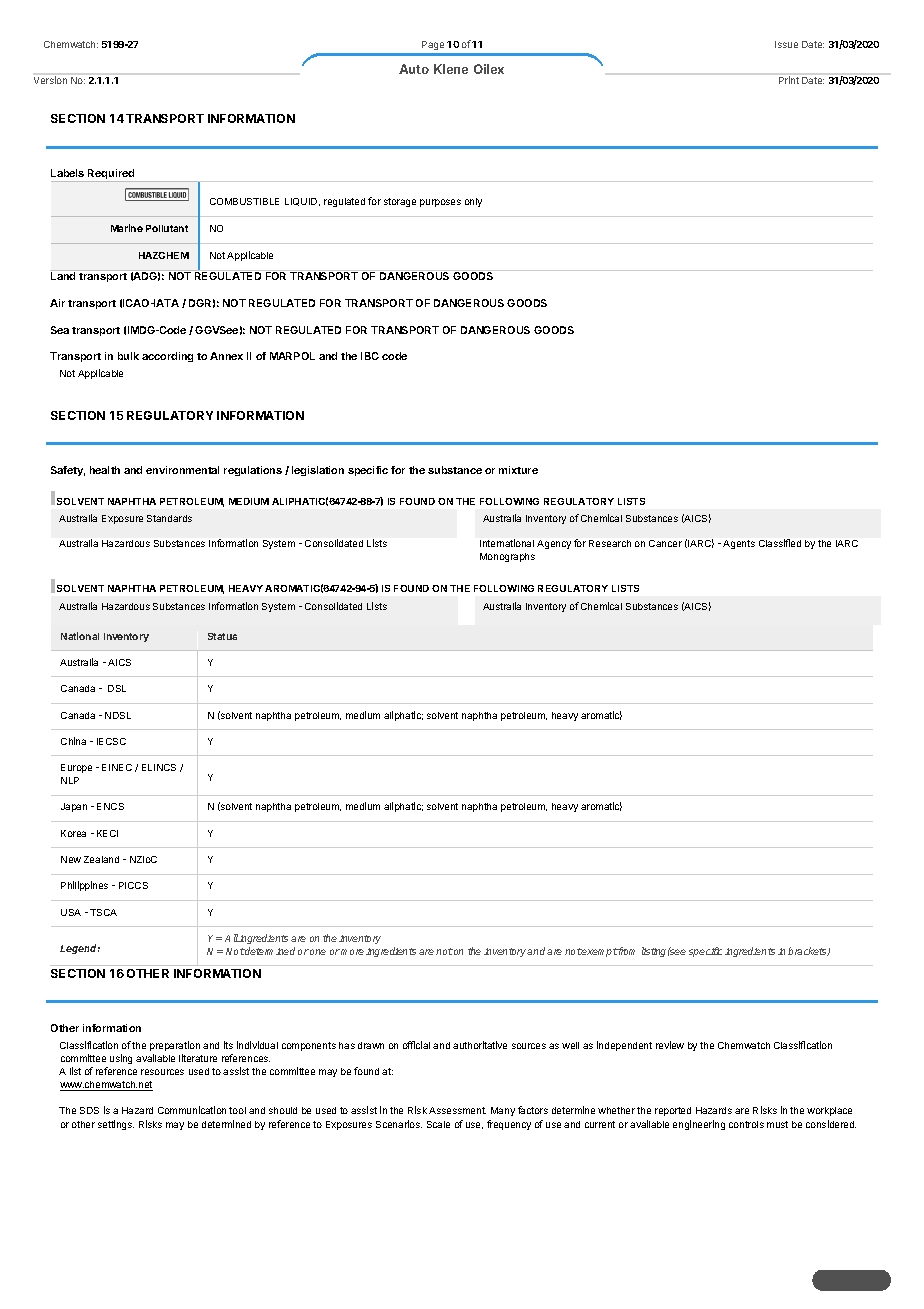  What do you see at coordinates (128, 356) in the document?
I see `bulk` at bounding box center [128, 356].
